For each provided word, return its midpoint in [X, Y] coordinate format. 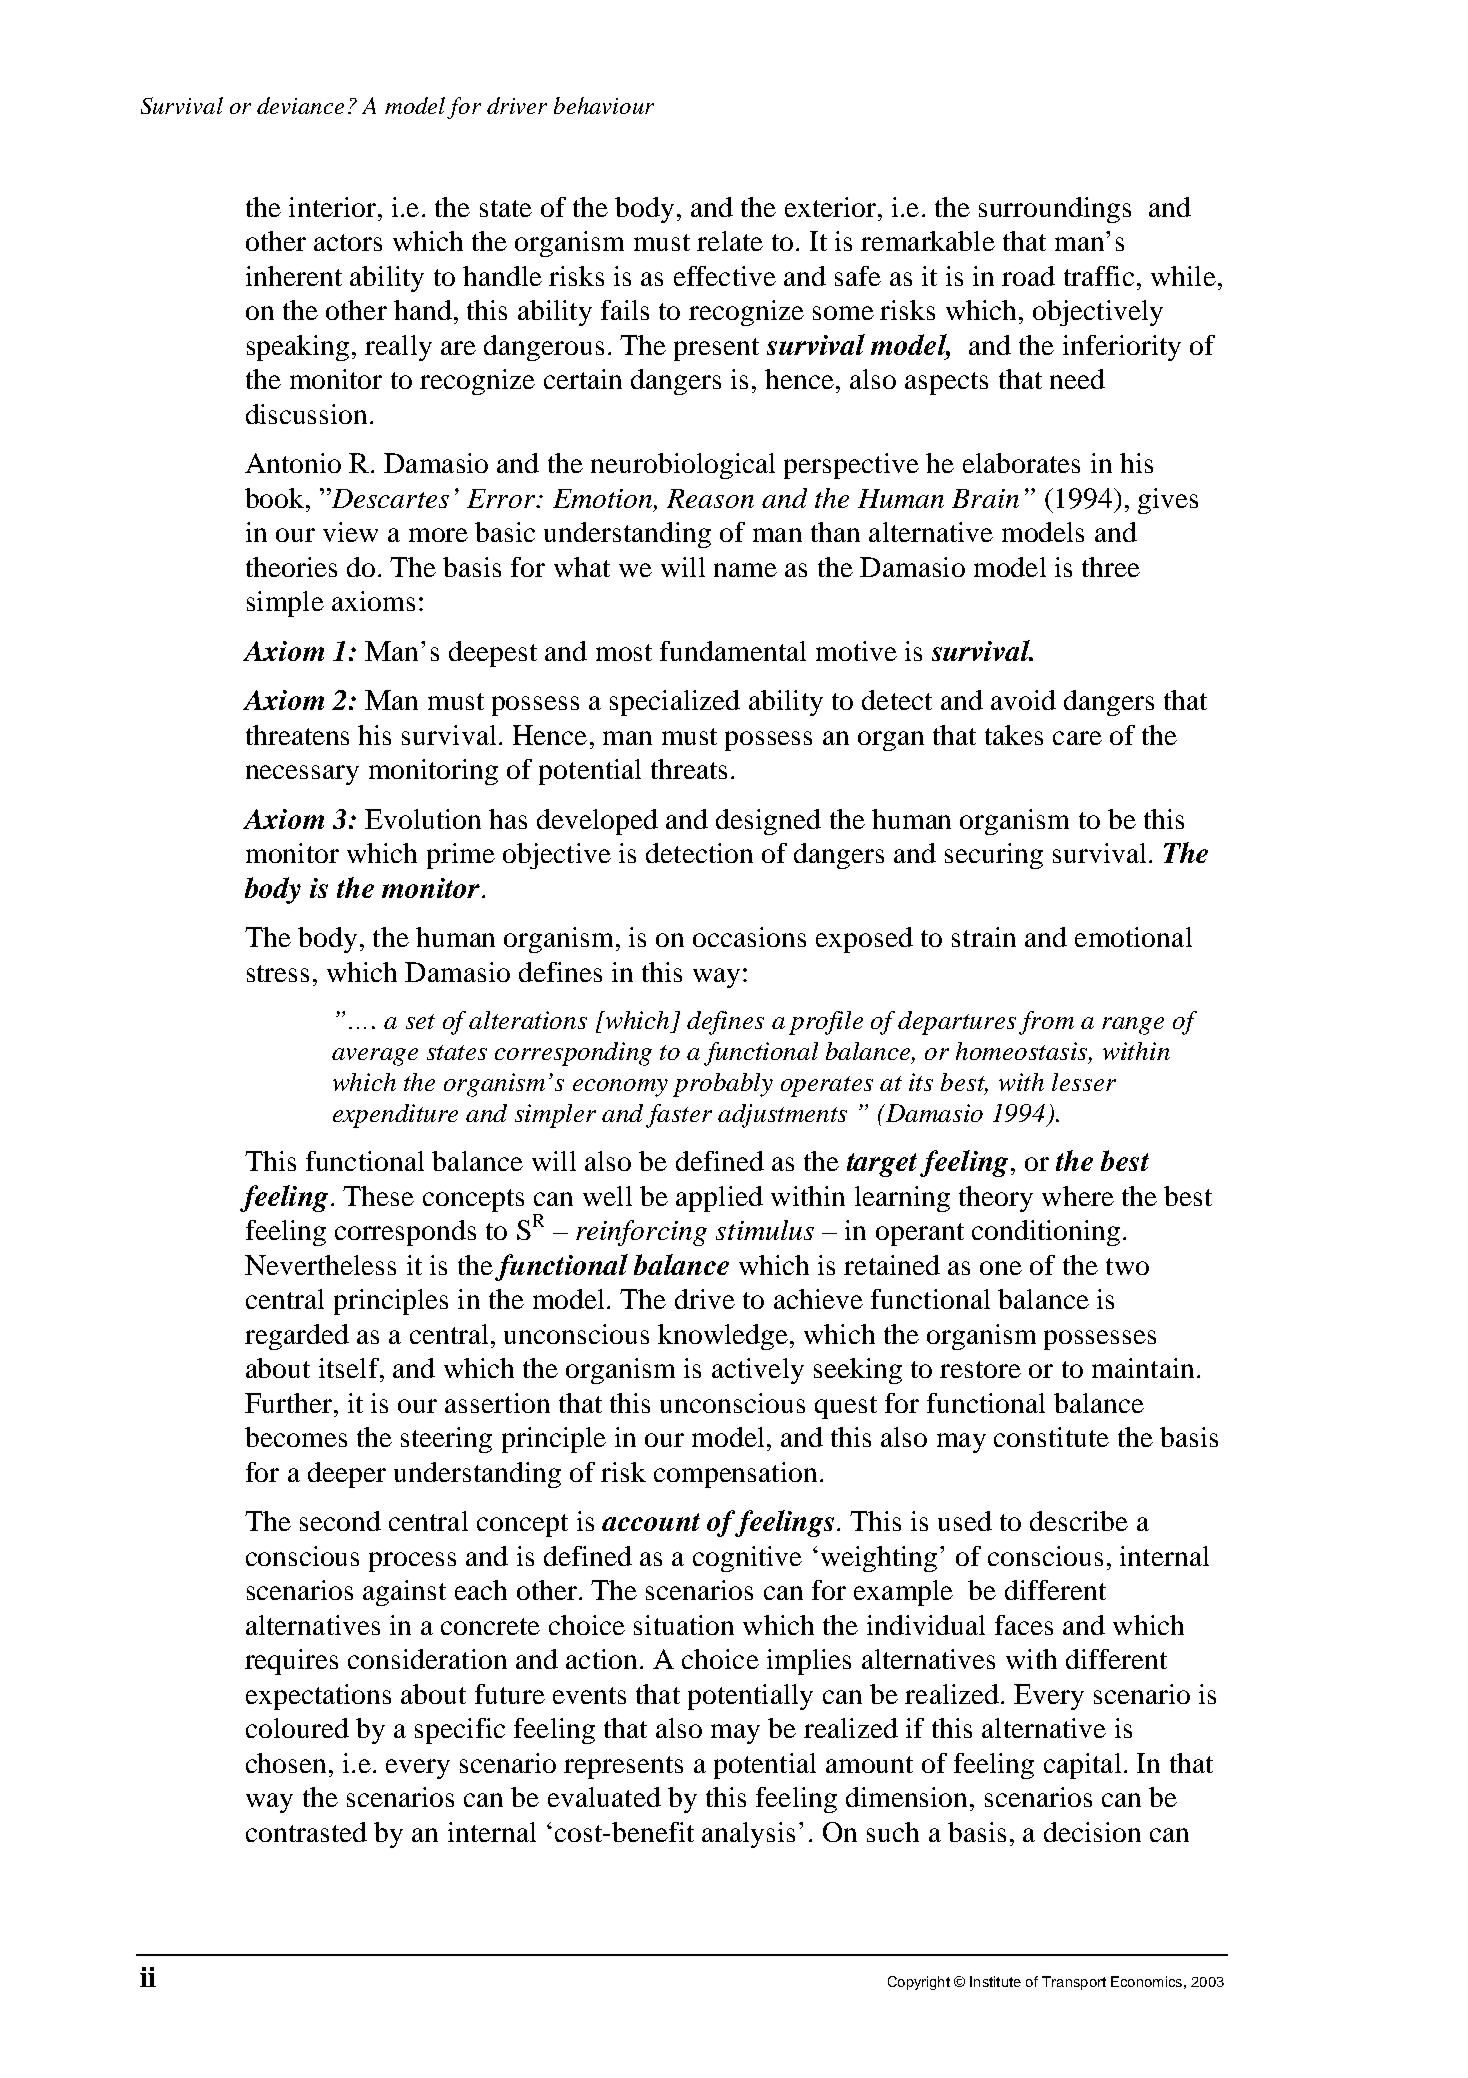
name [745, 570]
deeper [347, 1475]
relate [730, 241]
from [1046, 1023]
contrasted [306, 1832]
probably [723, 1085]
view [350, 532]
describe [1079, 1521]
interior [332, 207]
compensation [735, 1475]
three [1111, 567]
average [375, 1057]
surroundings [1055, 210]
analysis [748, 1835]
